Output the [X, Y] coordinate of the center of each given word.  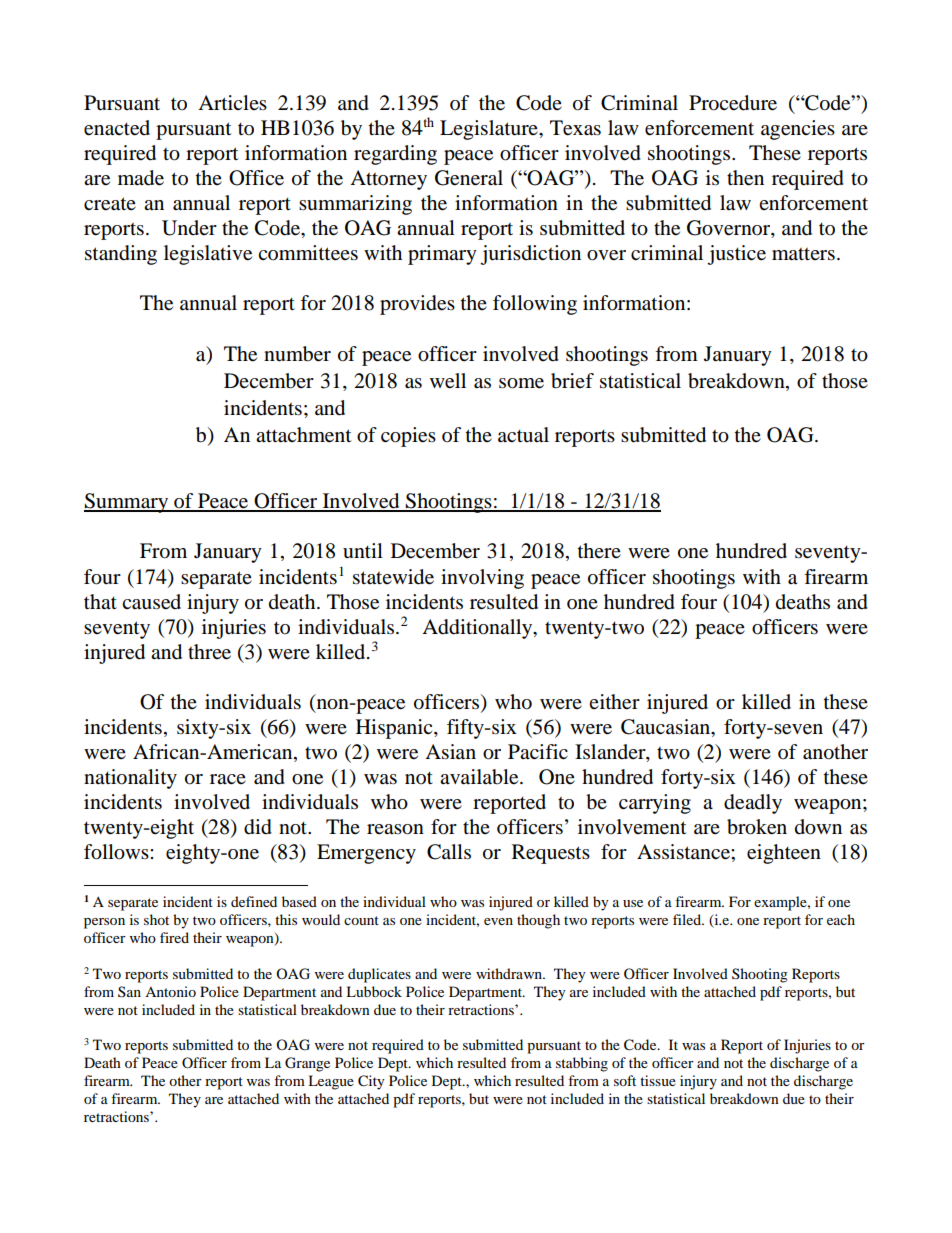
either [614, 702]
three [209, 652]
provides [417, 305]
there [599, 550]
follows [117, 852]
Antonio [170, 991]
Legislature [490, 130]
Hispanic [395, 729]
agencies [798, 130]
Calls [449, 852]
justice [736, 255]
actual [523, 435]
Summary [127, 503]
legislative [208, 255]
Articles [232, 102]
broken [757, 827]
